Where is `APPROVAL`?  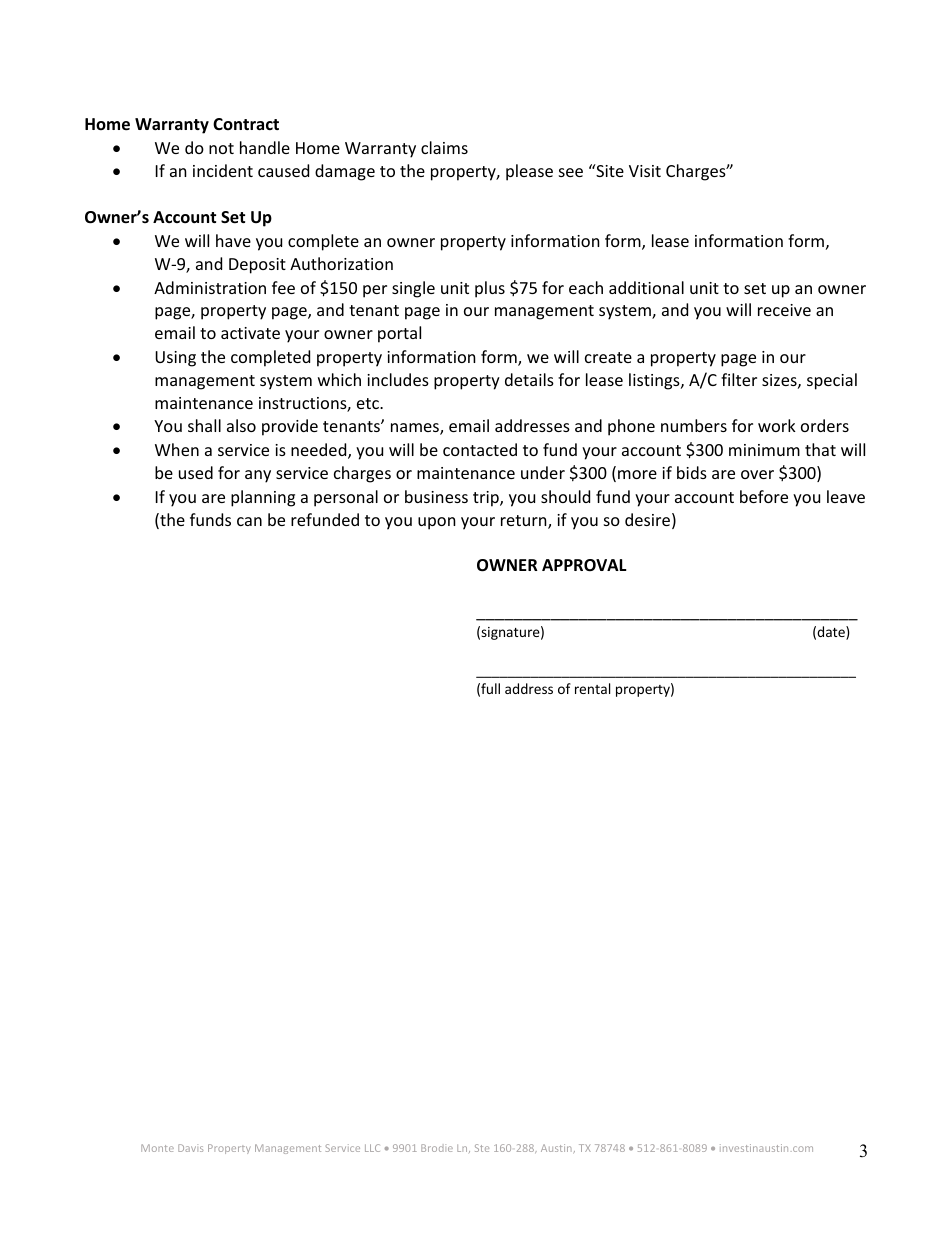 APPROVAL is located at coordinates (584, 565).
